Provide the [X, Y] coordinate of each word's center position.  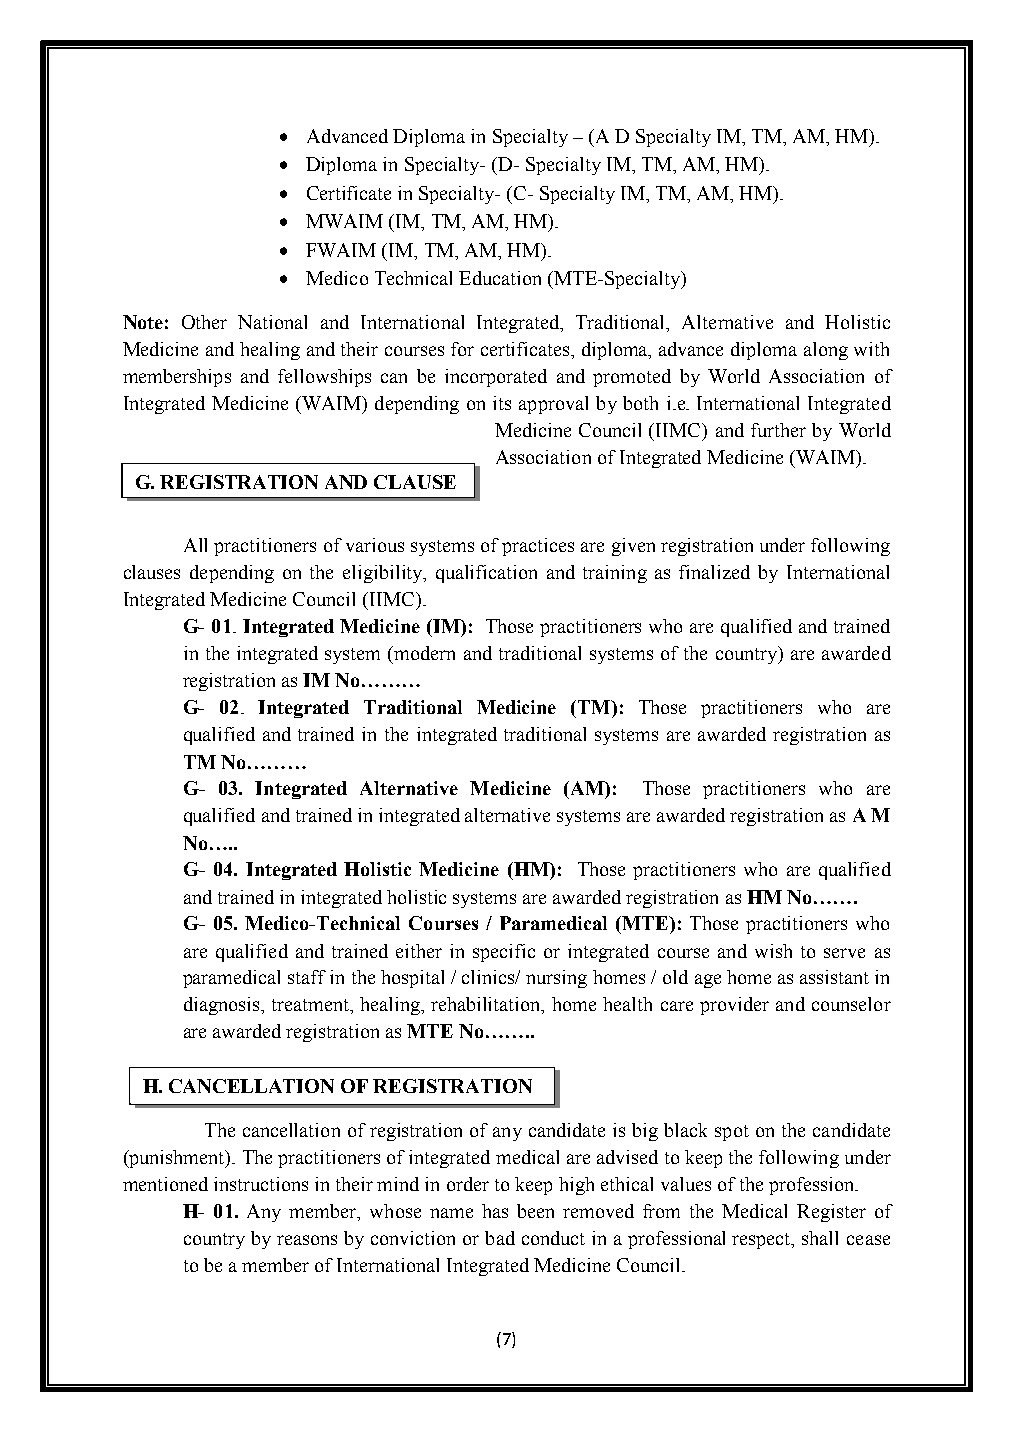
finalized [714, 572]
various [375, 545]
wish [773, 951]
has [495, 1211]
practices [538, 547]
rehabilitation [487, 1005]
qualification [486, 574]
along [826, 351]
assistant [834, 977]
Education [500, 278]
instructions [261, 1184]
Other [204, 322]
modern [423, 653]
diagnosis [223, 1006]
